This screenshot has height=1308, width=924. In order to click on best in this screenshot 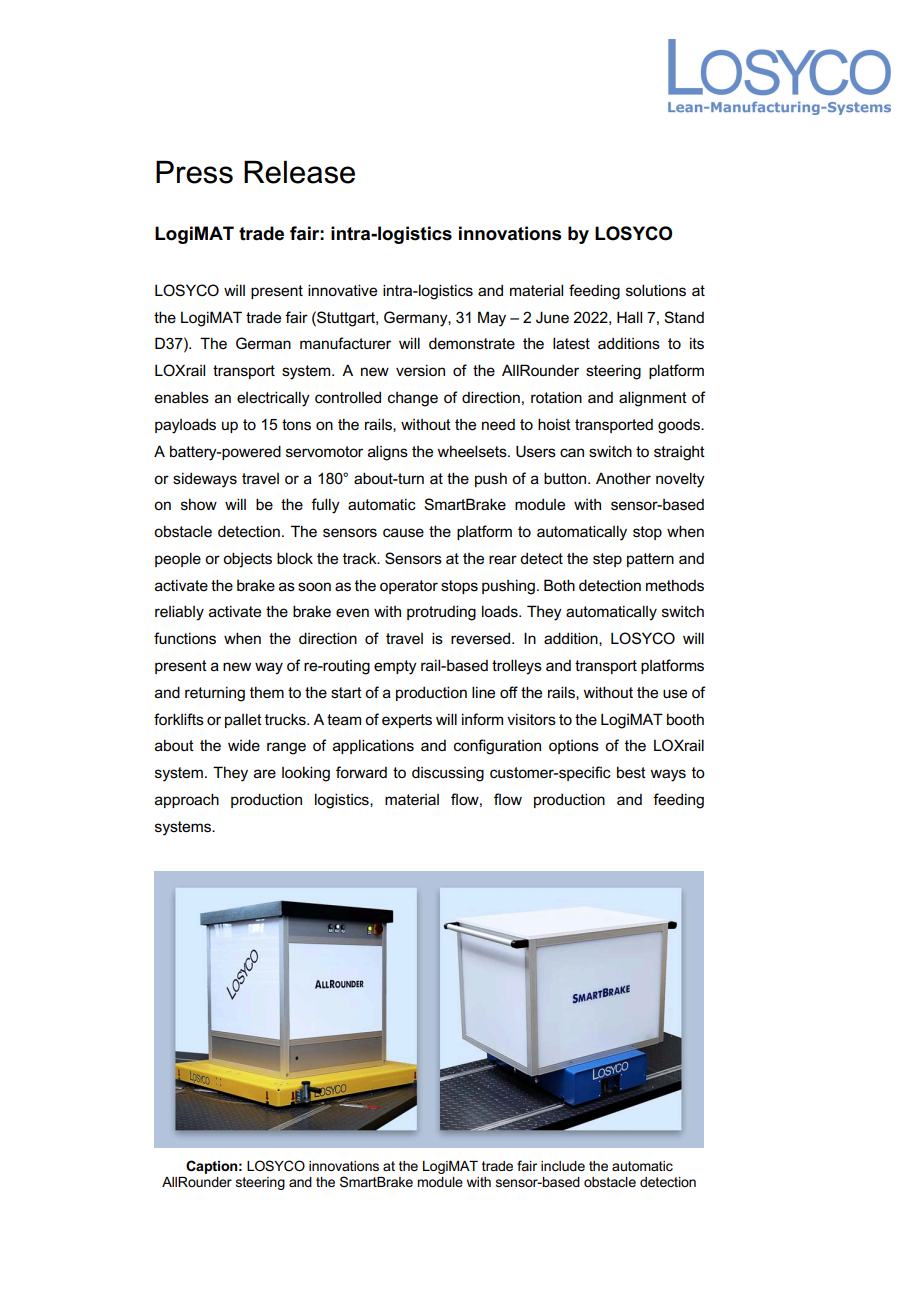, I will do `click(631, 772)`.
